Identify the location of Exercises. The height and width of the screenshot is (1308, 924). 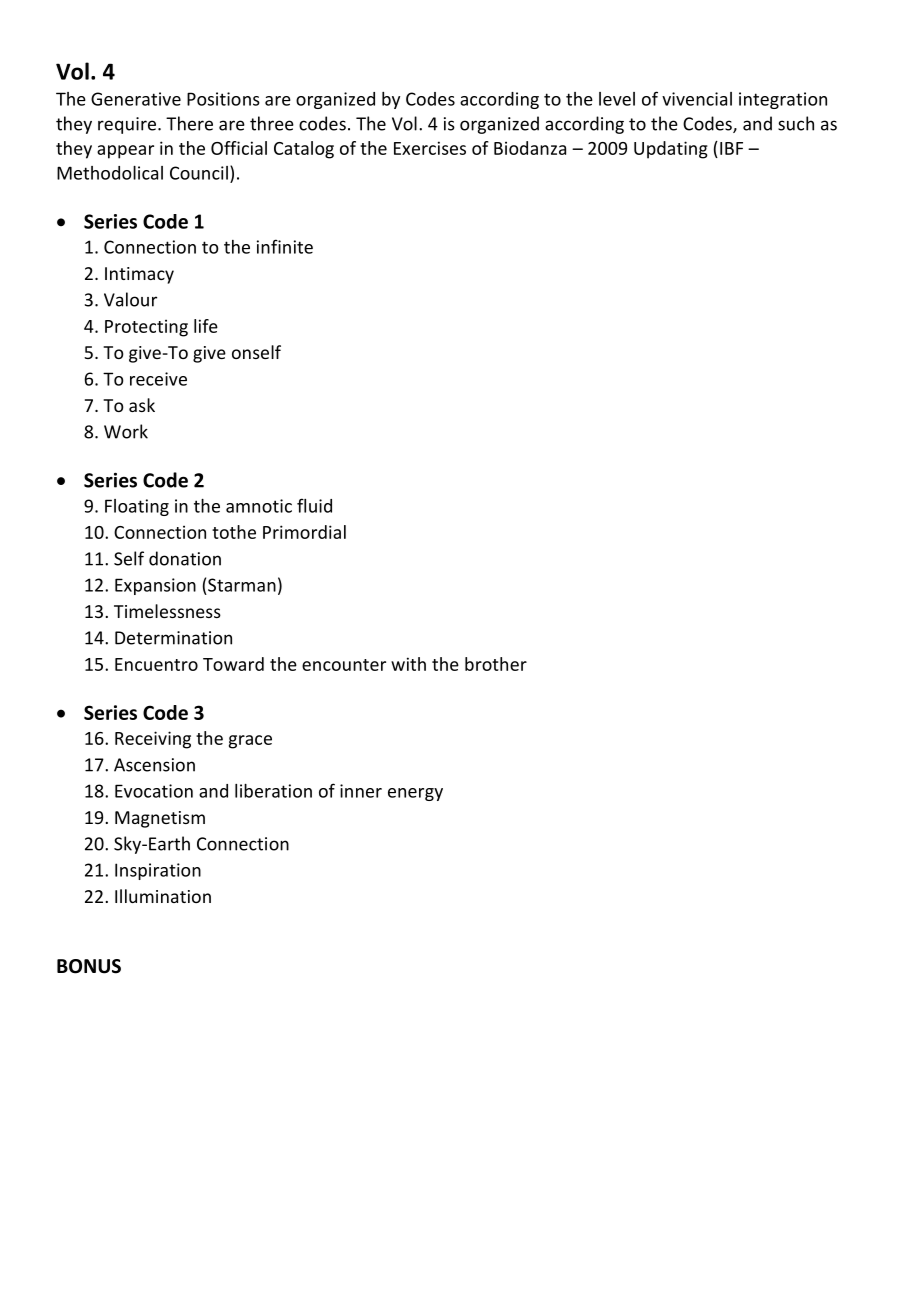
(430, 148).
